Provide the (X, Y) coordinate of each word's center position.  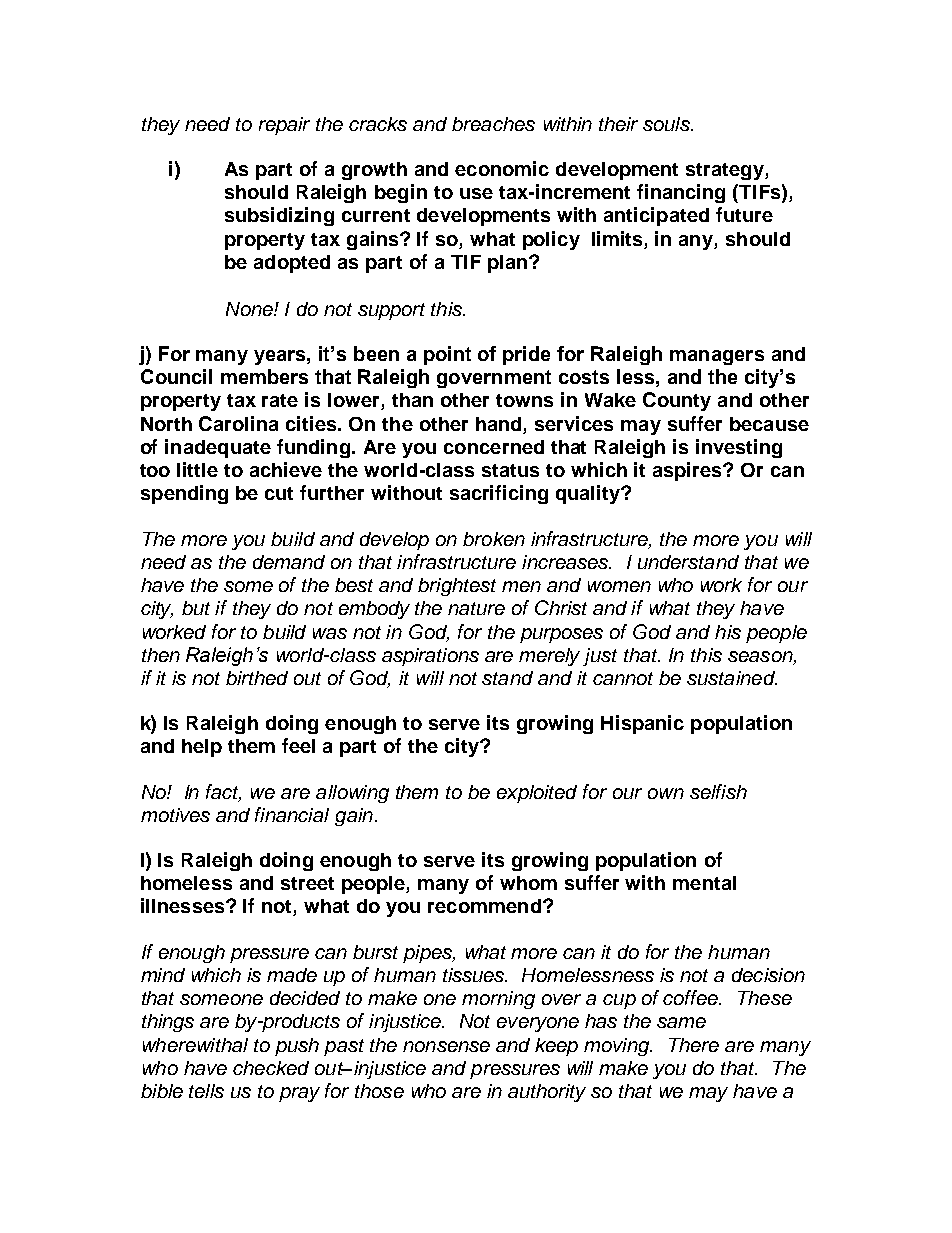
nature (476, 608)
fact (223, 792)
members (264, 376)
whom (528, 883)
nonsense (446, 1046)
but (196, 608)
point (447, 355)
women (619, 586)
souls (668, 124)
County (677, 401)
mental (704, 883)
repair (284, 126)
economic (502, 168)
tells (206, 1091)
